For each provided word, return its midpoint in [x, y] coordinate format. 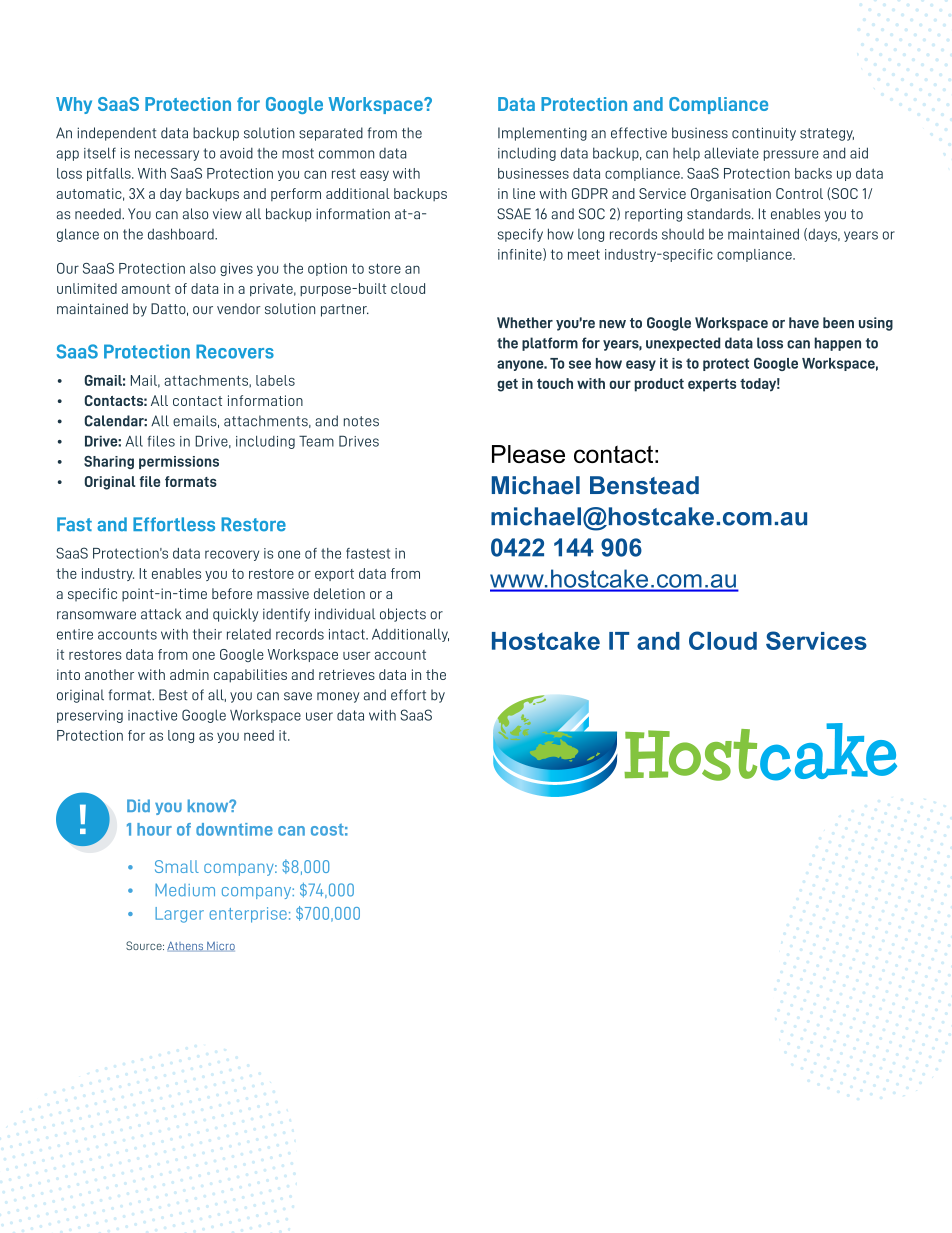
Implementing [542, 134]
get [507, 385]
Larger [179, 915]
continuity [764, 134]
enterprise [248, 915]
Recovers [235, 351]
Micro [220, 947]
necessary [167, 155]
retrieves [347, 674]
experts [712, 385]
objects [403, 615]
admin [189, 674]
